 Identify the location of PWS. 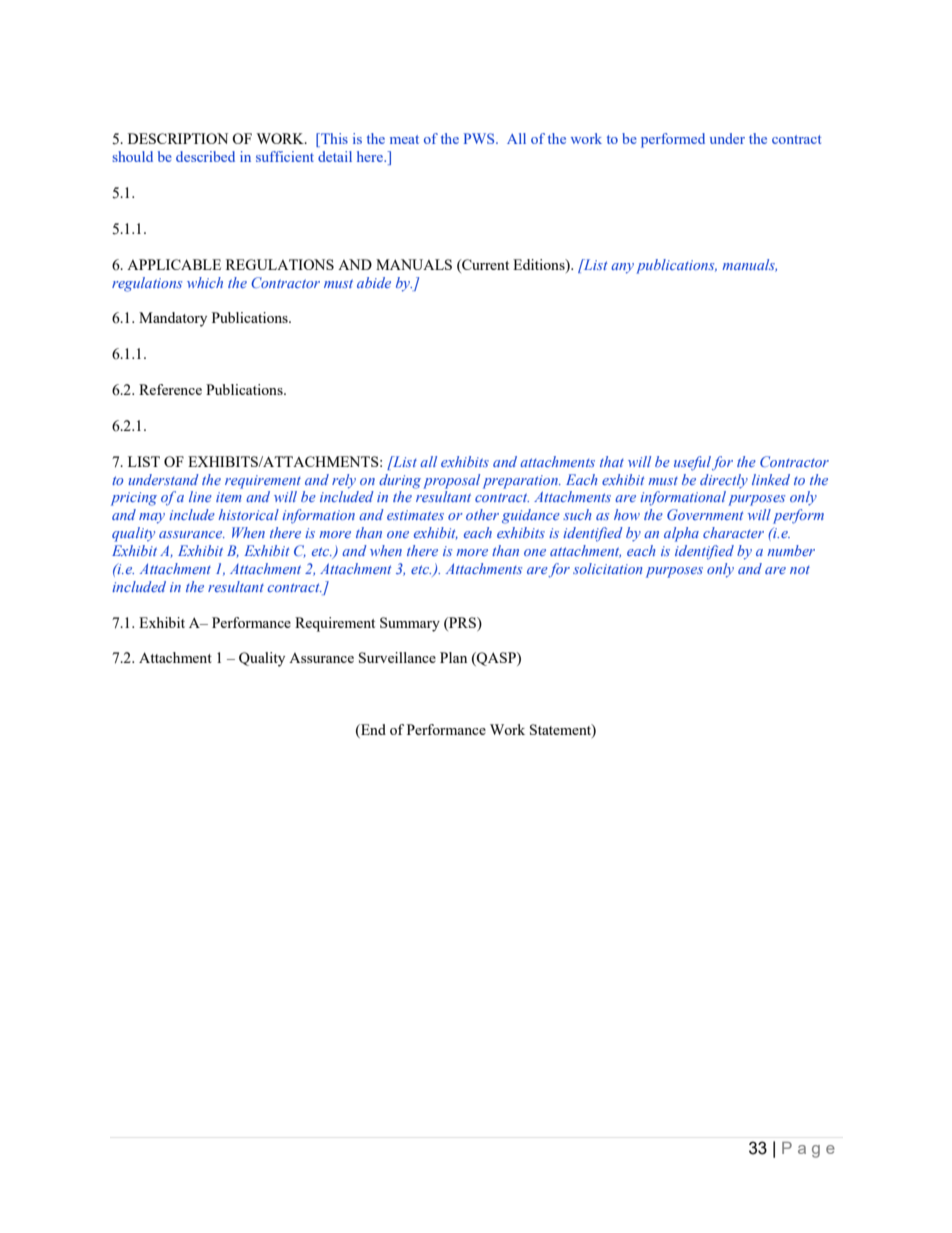
(480, 138).
